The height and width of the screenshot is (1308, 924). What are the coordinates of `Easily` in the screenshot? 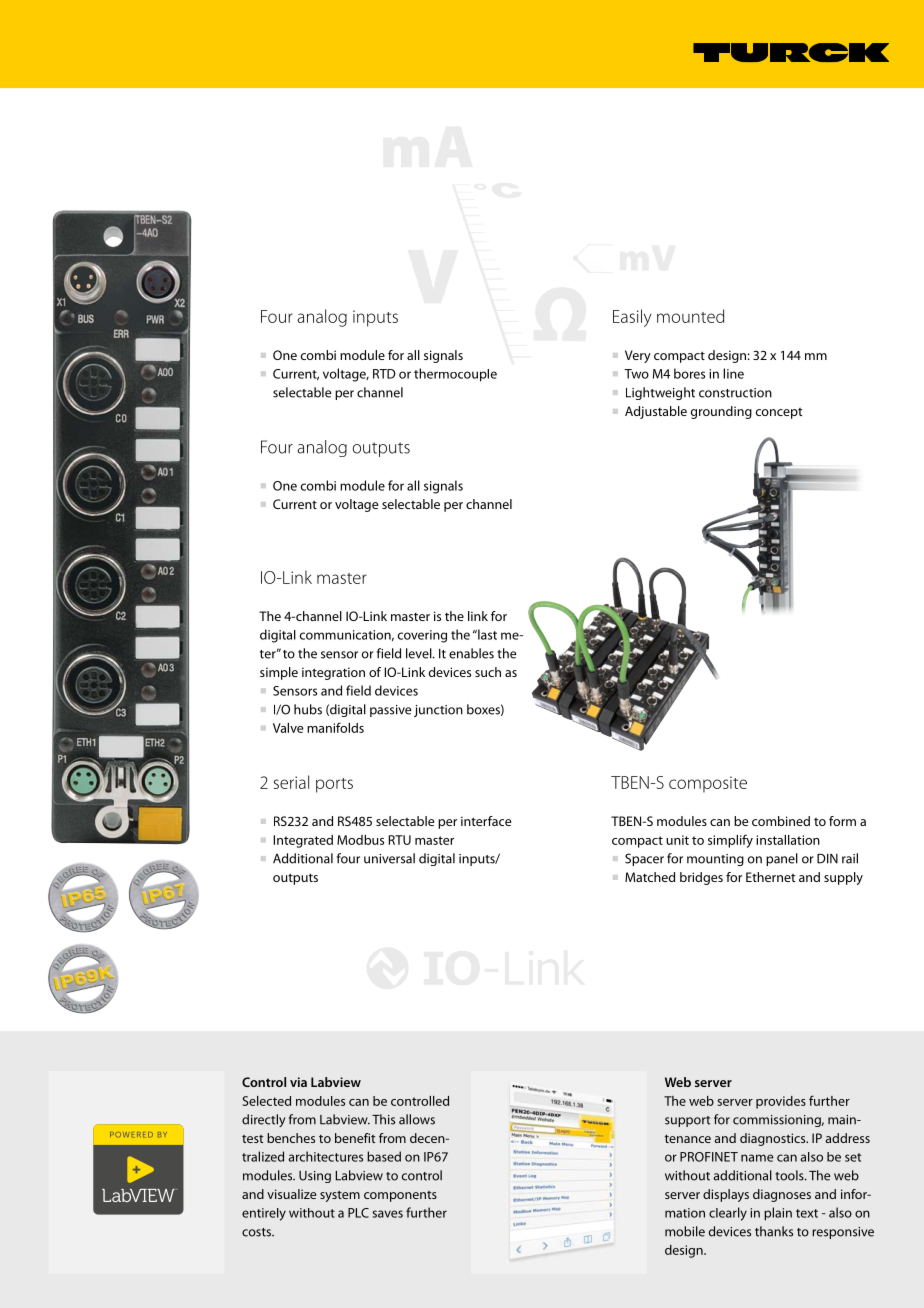 It's located at (632, 318).
